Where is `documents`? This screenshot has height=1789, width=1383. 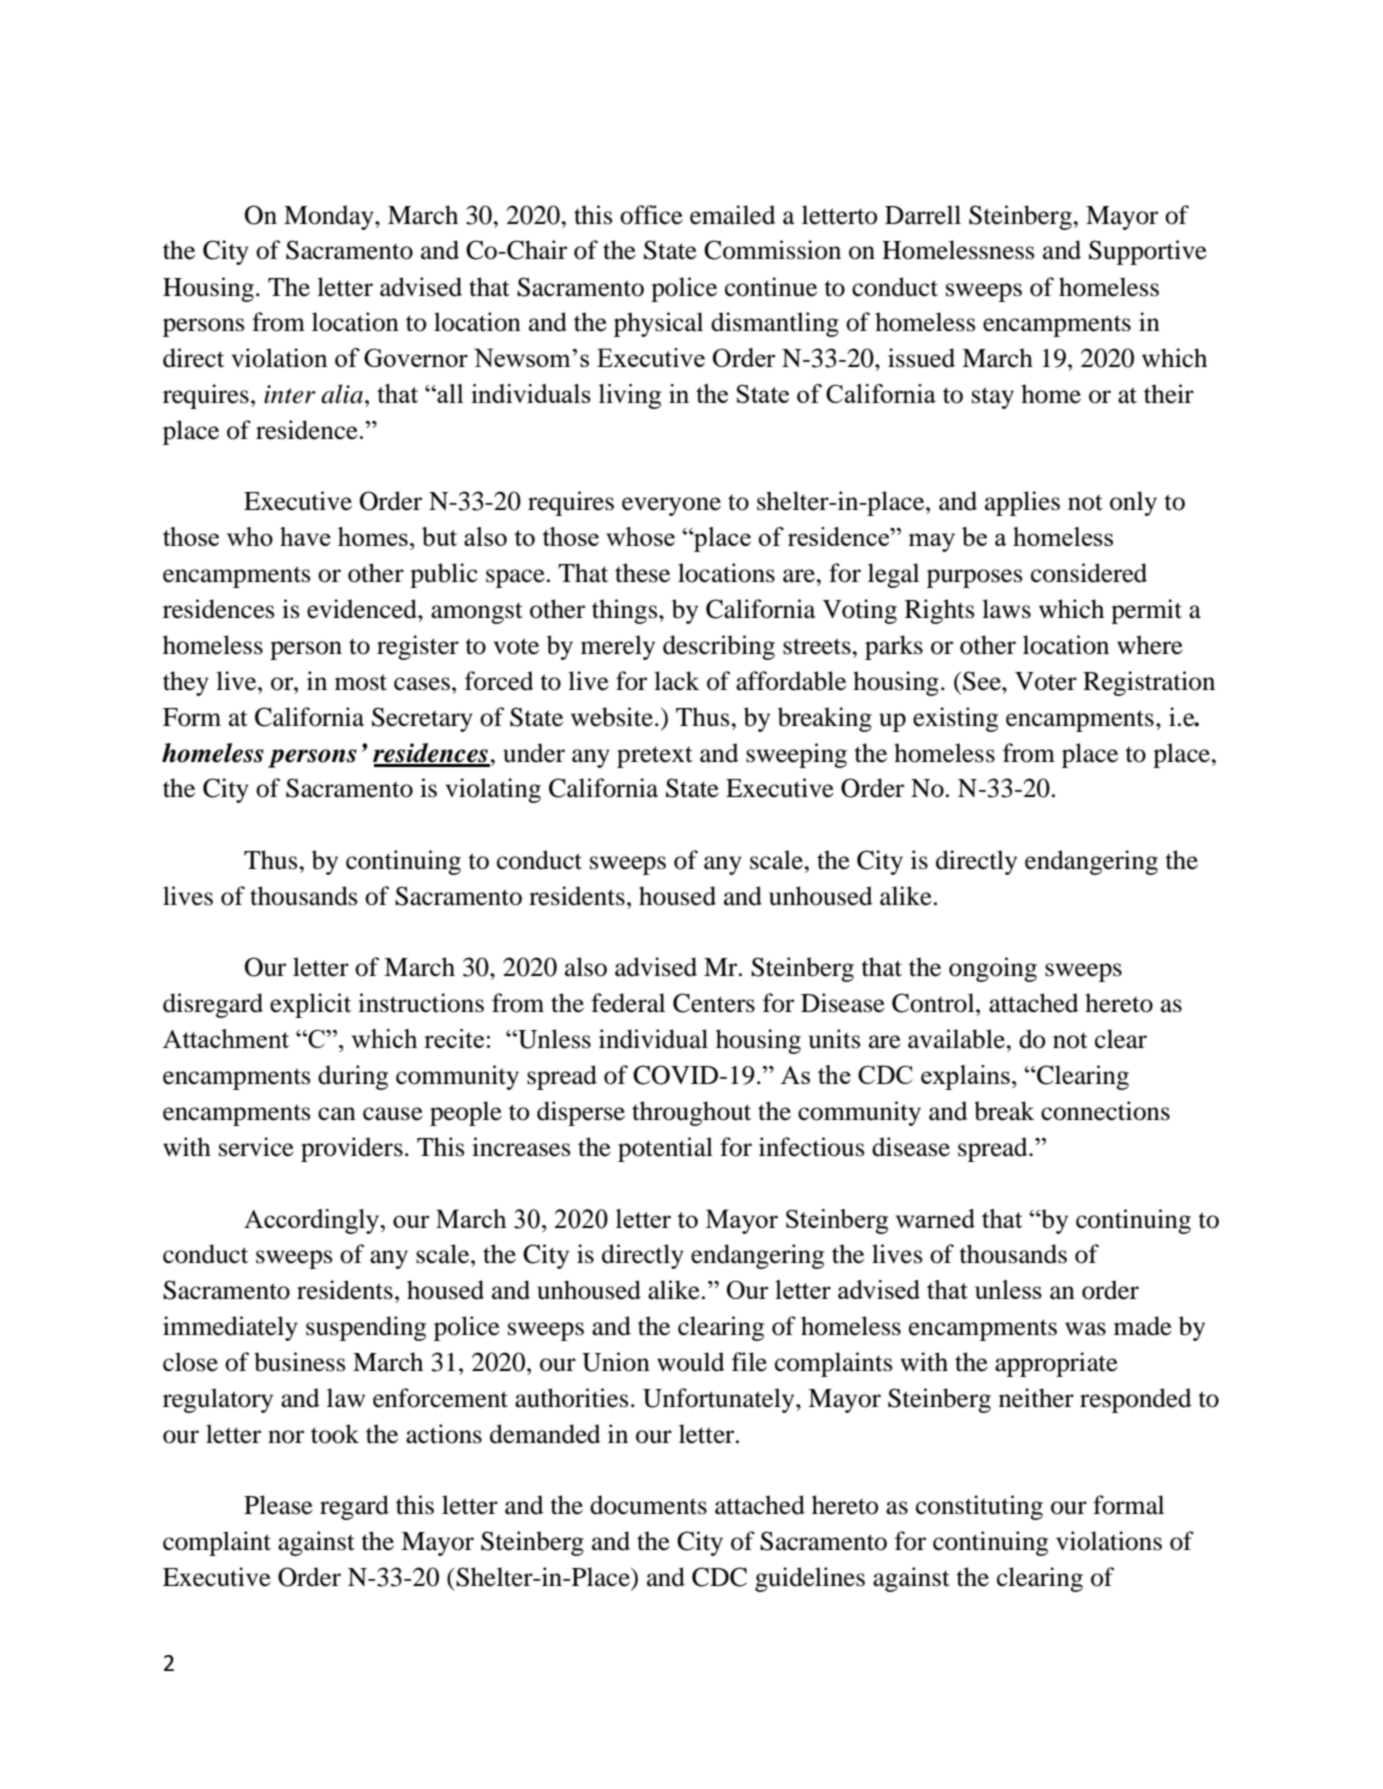
documents is located at coordinates (648, 1505).
